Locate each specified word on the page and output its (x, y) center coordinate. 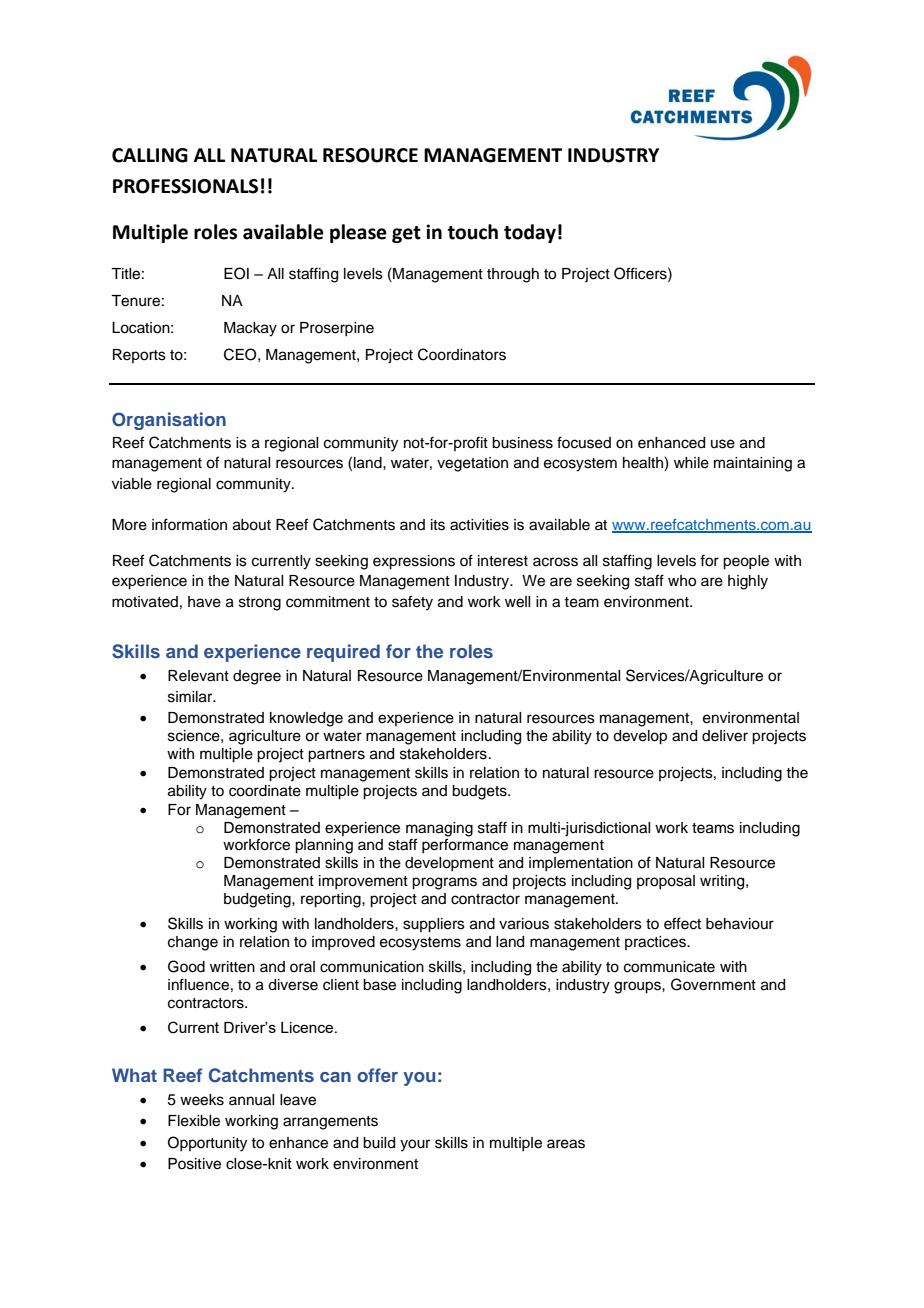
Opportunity (207, 1144)
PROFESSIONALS (185, 186)
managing (439, 829)
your (415, 1145)
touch (473, 232)
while (691, 463)
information (189, 524)
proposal (666, 882)
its (438, 525)
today (530, 233)
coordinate (265, 791)
